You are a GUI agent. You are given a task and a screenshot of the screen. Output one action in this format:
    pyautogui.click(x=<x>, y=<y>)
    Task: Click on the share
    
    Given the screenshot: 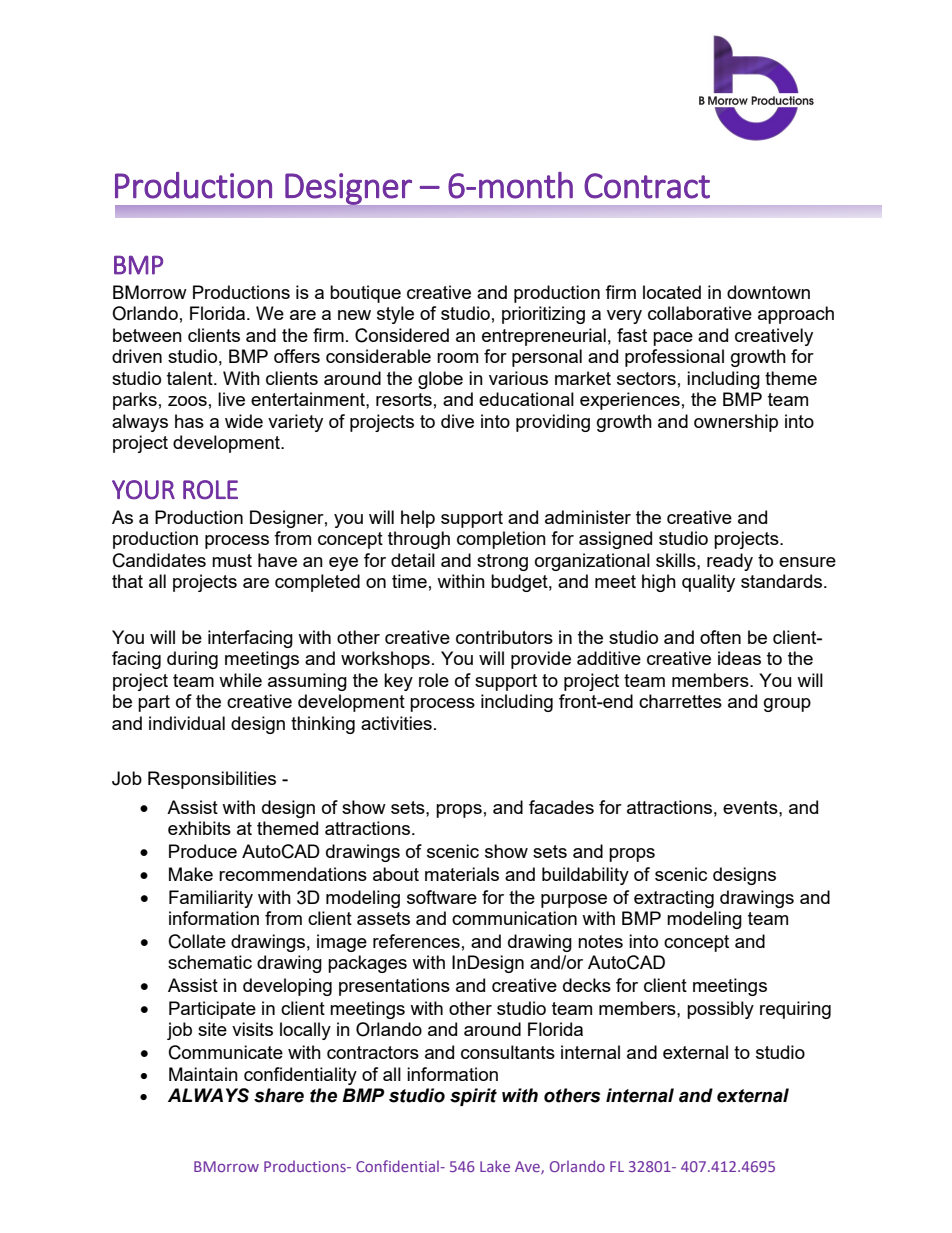 What is the action you would take?
    pyautogui.click(x=279, y=1095)
